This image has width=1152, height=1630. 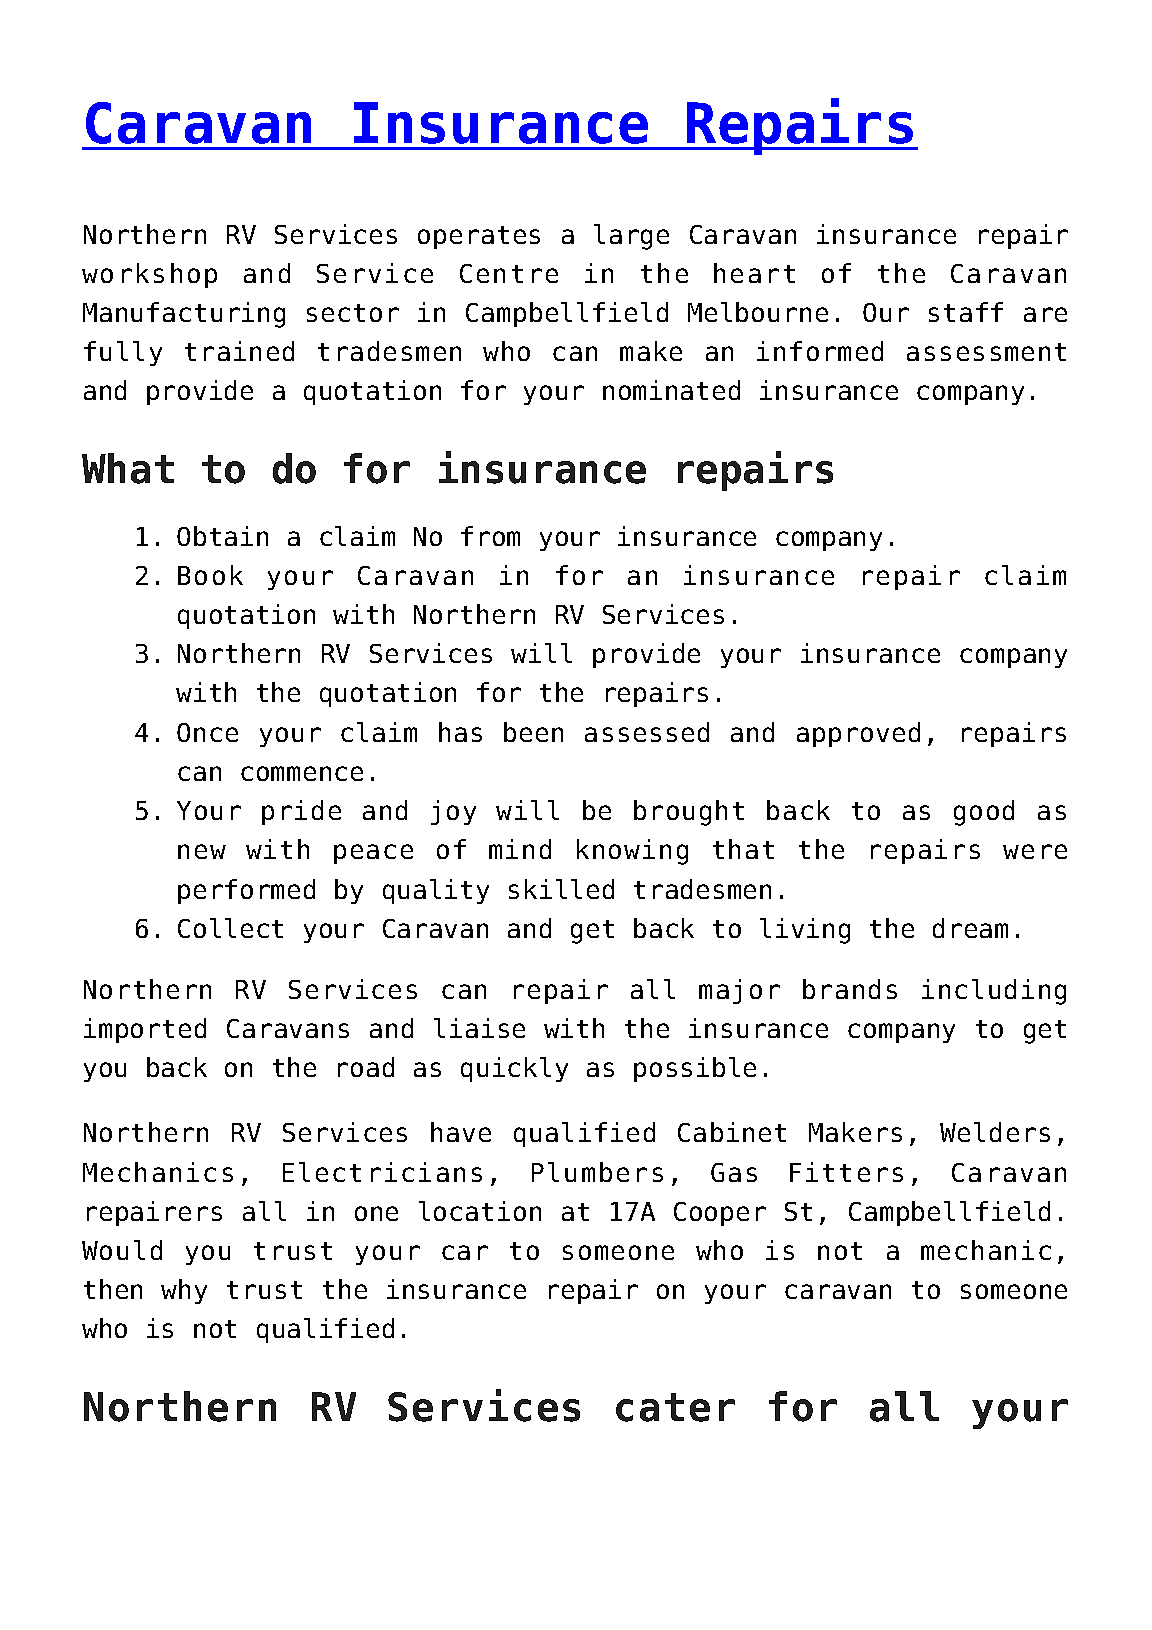 What do you see at coordinates (382, 1172) in the image?
I see `Electricians` at bounding box center [382, 1172].
